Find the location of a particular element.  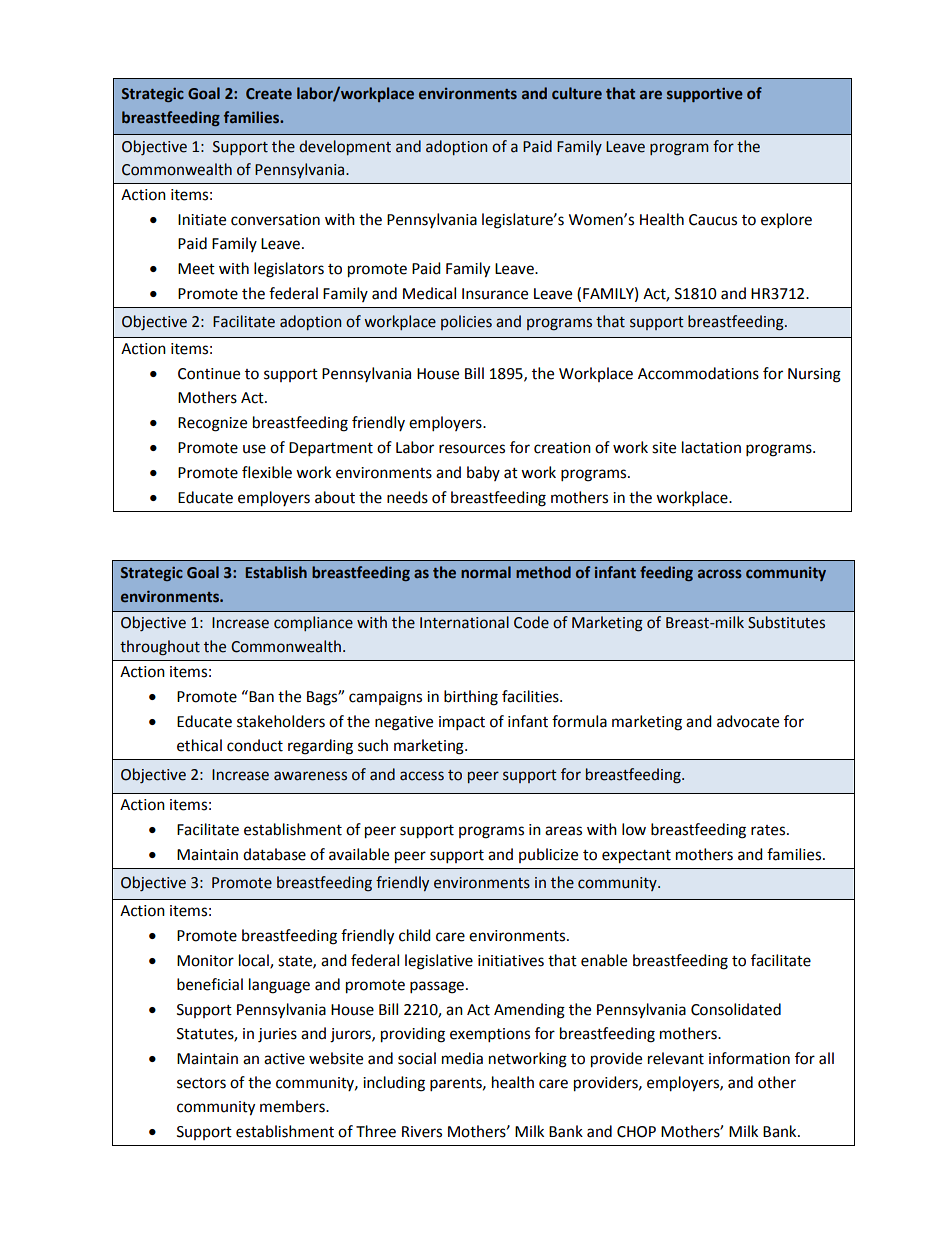

sectors is located at coordinates (201, 1083).
